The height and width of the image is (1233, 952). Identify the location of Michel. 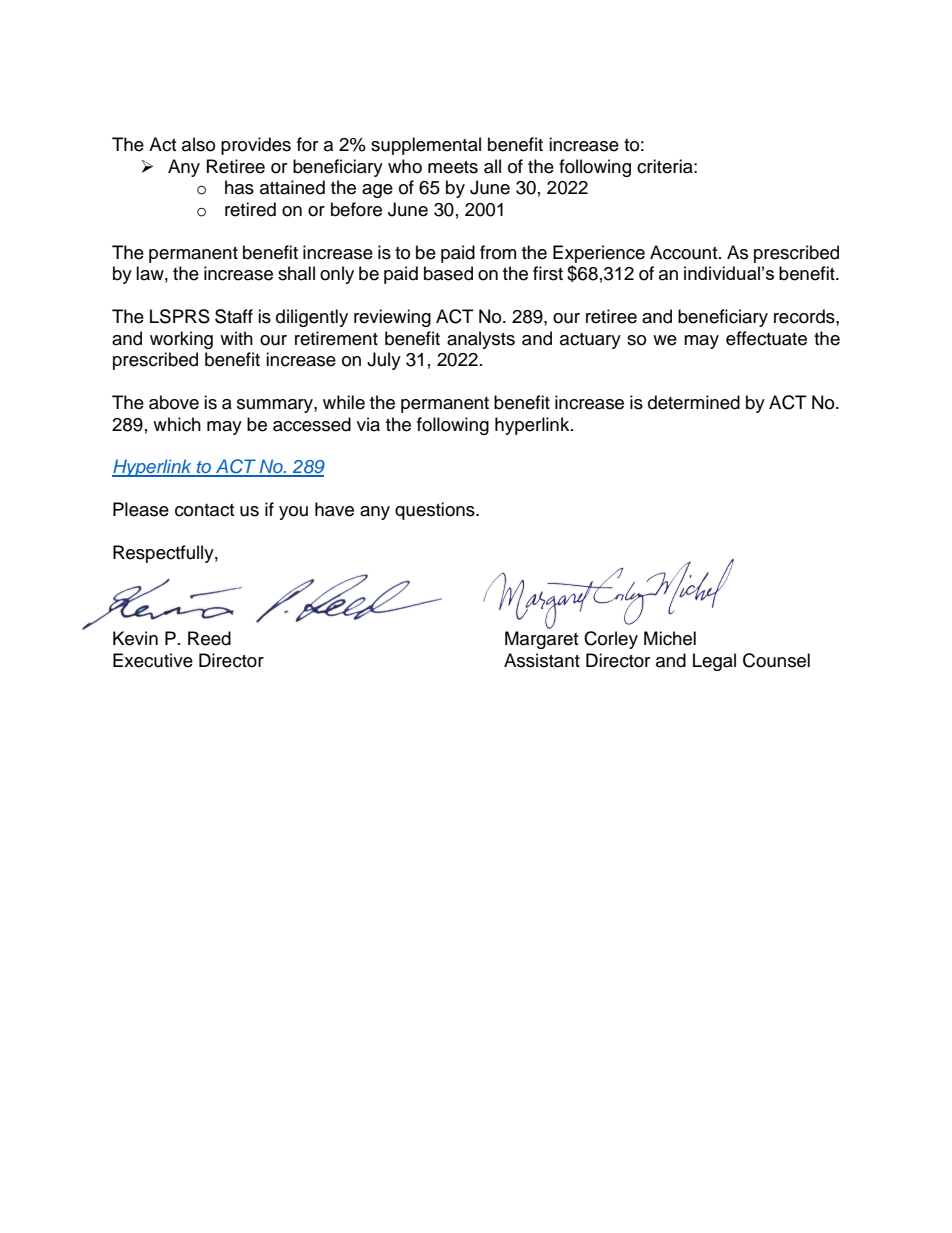
(670, 638).
